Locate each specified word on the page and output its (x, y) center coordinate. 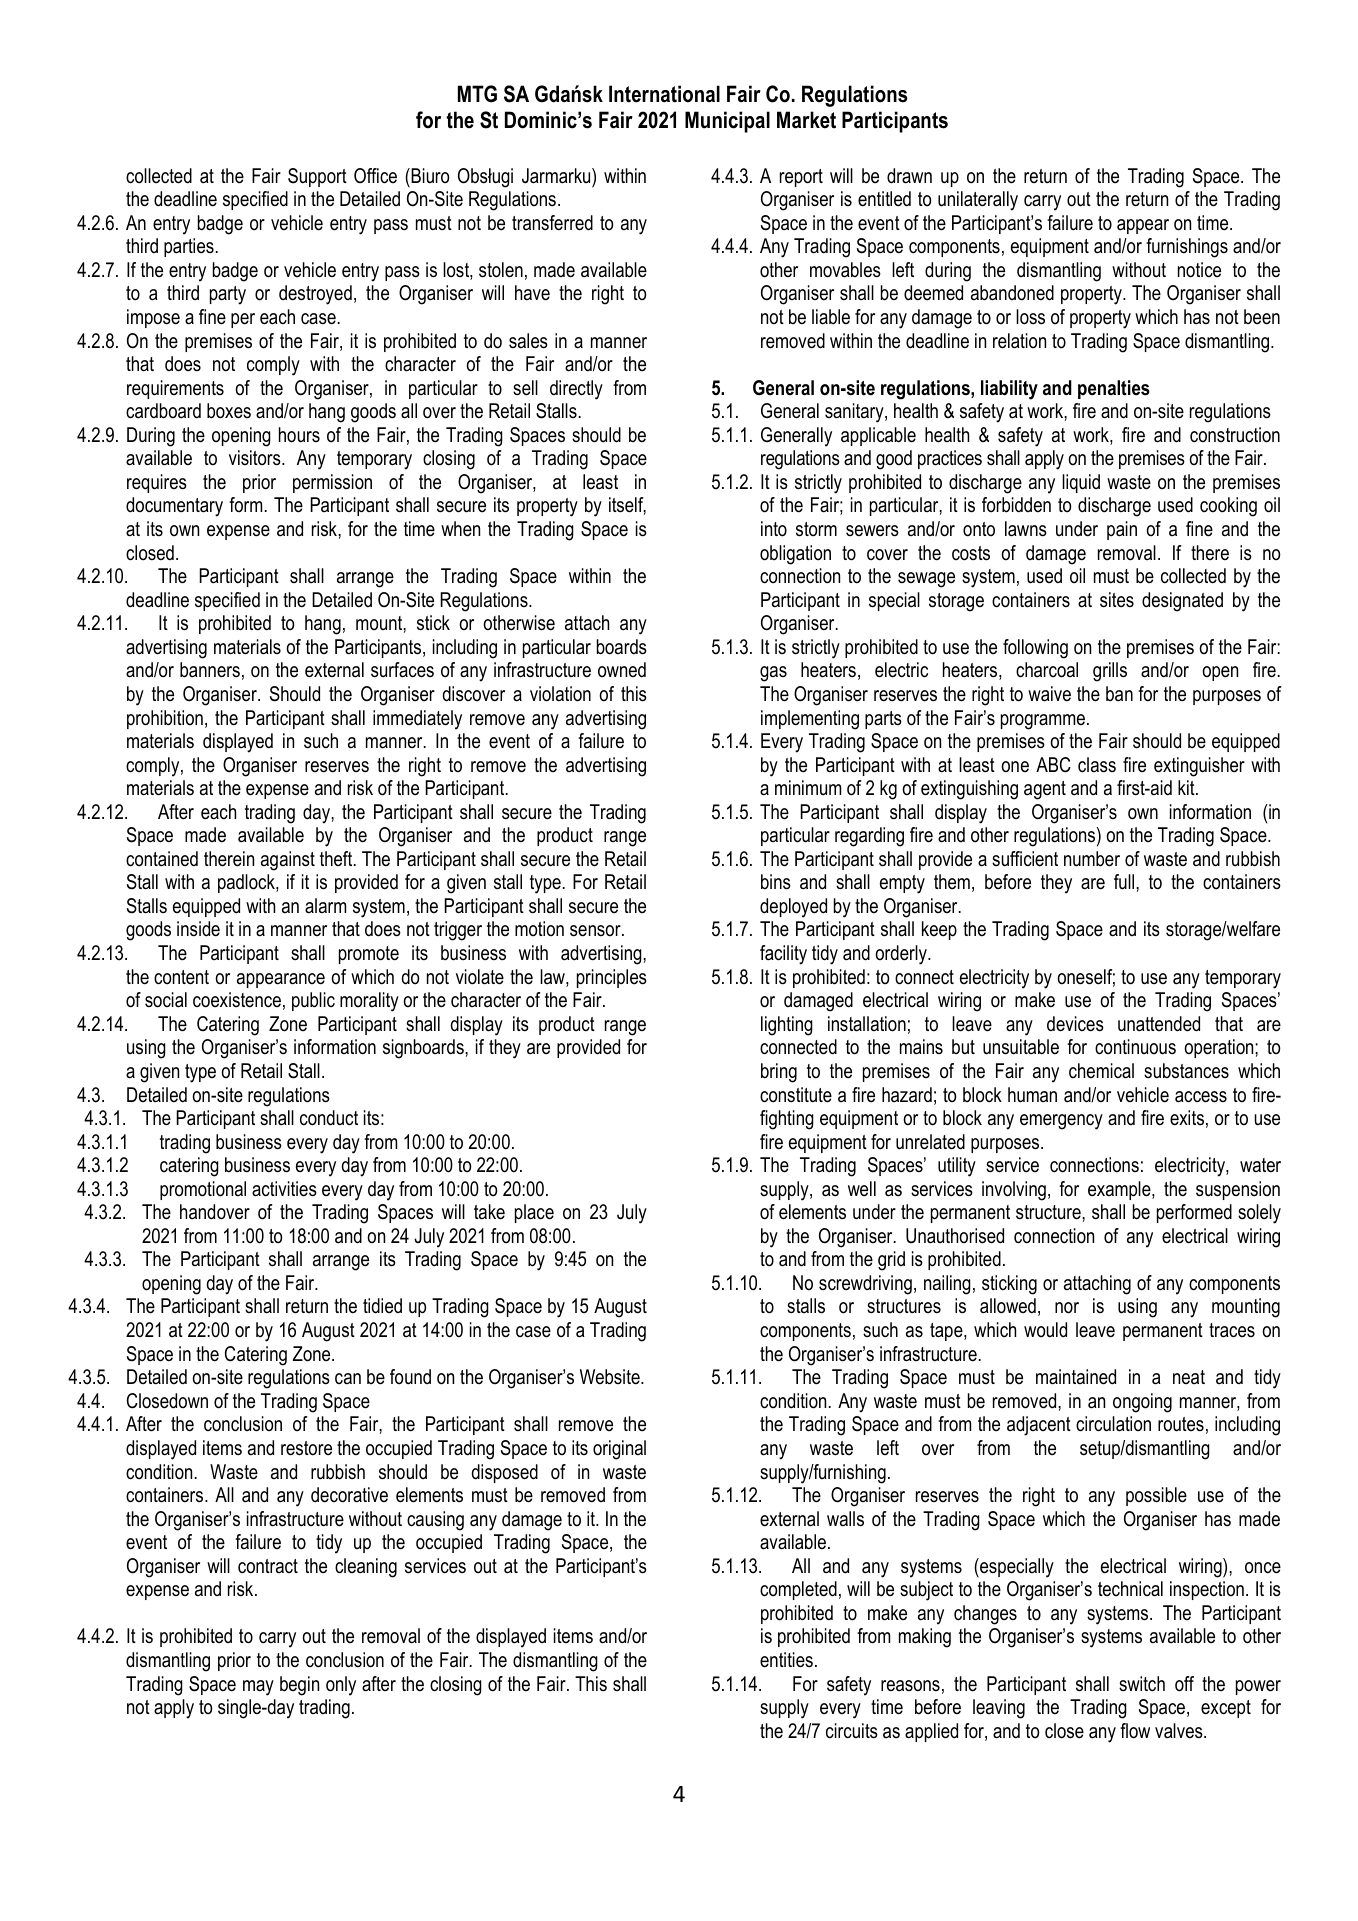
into (774, 529)
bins (776, 882)
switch (1142, 1684)
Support (317, 177)
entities (786, 1660)
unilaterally (978, 201)
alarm (325, 906)
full (1125, 882)
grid (891, 1261)
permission (332, 483)
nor (1067, 1308)
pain (1122, 530)
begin (299, 1686)
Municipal (727, 122)
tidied (382, 1306)
